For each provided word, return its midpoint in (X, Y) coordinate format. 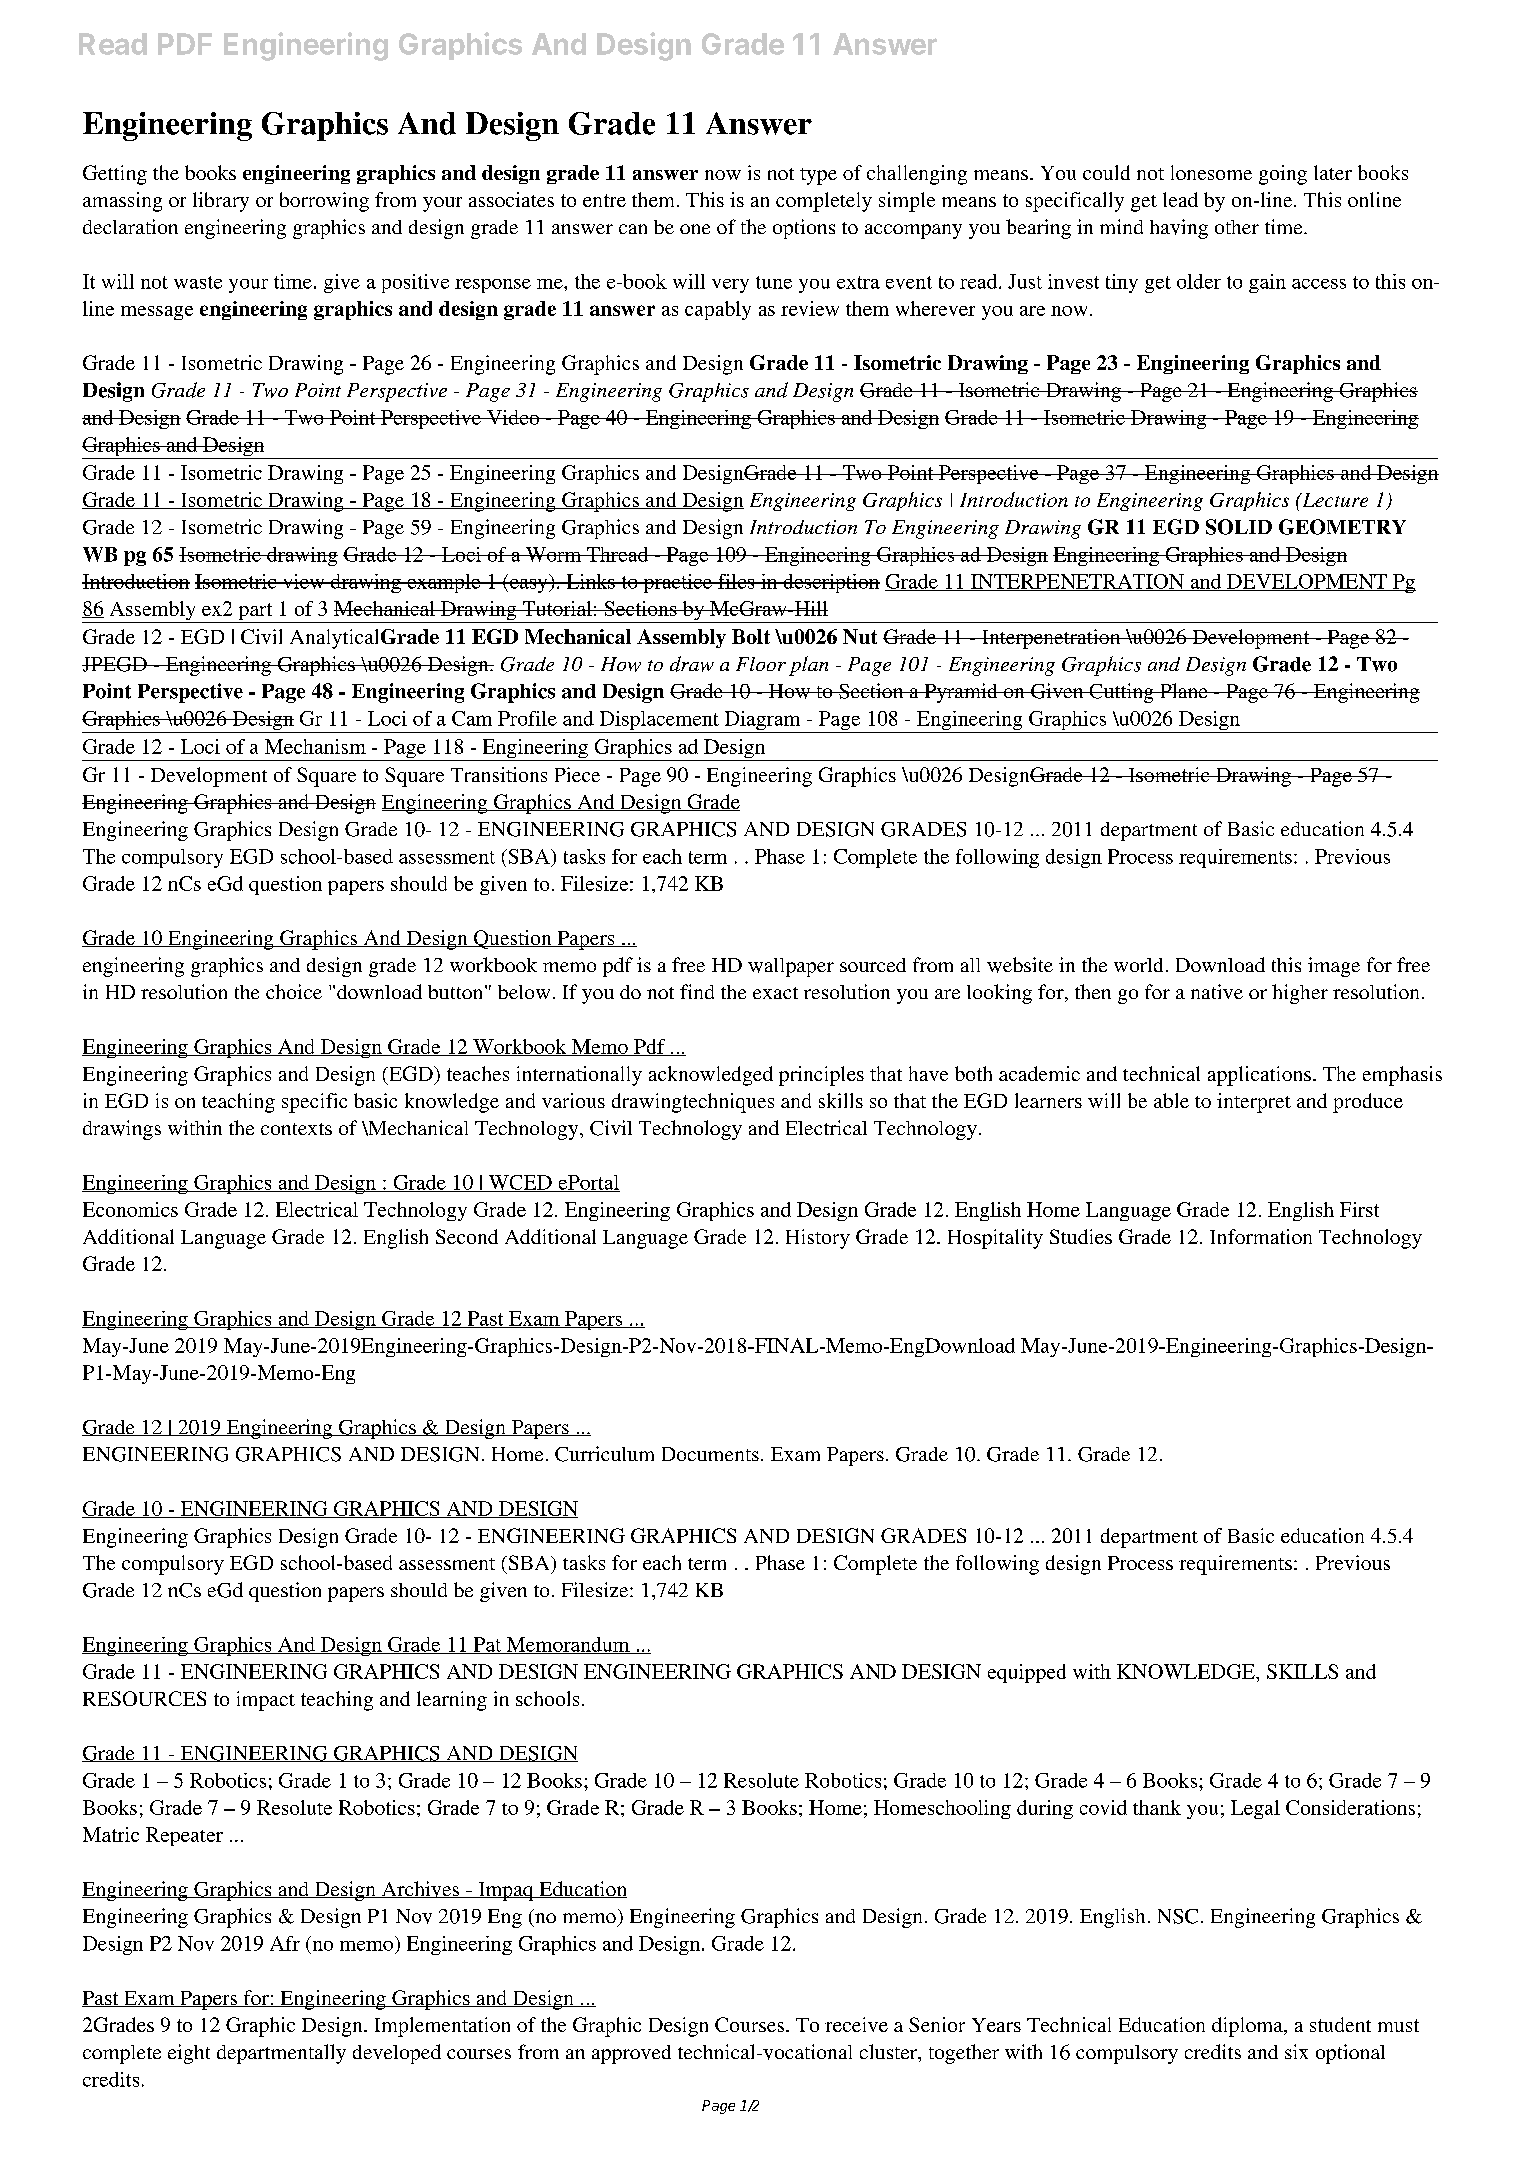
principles (821, 1076)
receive (856, 2024)
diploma (1248, 2027)
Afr (285, 1943)
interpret (1254, 1103)
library (221, 202)
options (804, 229)
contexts (296, 1129)
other (1237, 227)
